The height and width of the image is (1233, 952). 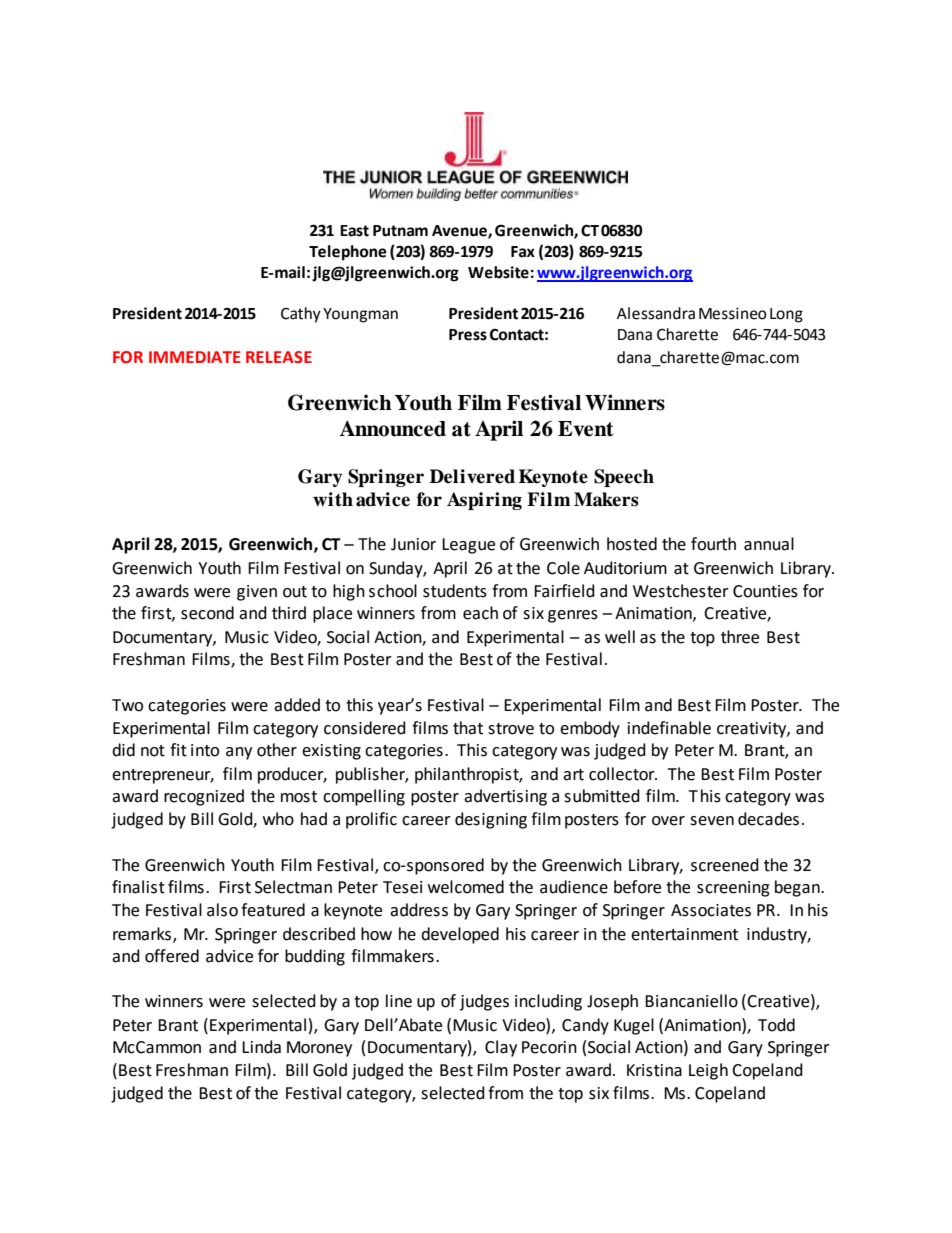 What do you see at coordinates (460, 232) in the image?
I see `Avenue` at bounding box center [460, 232].
